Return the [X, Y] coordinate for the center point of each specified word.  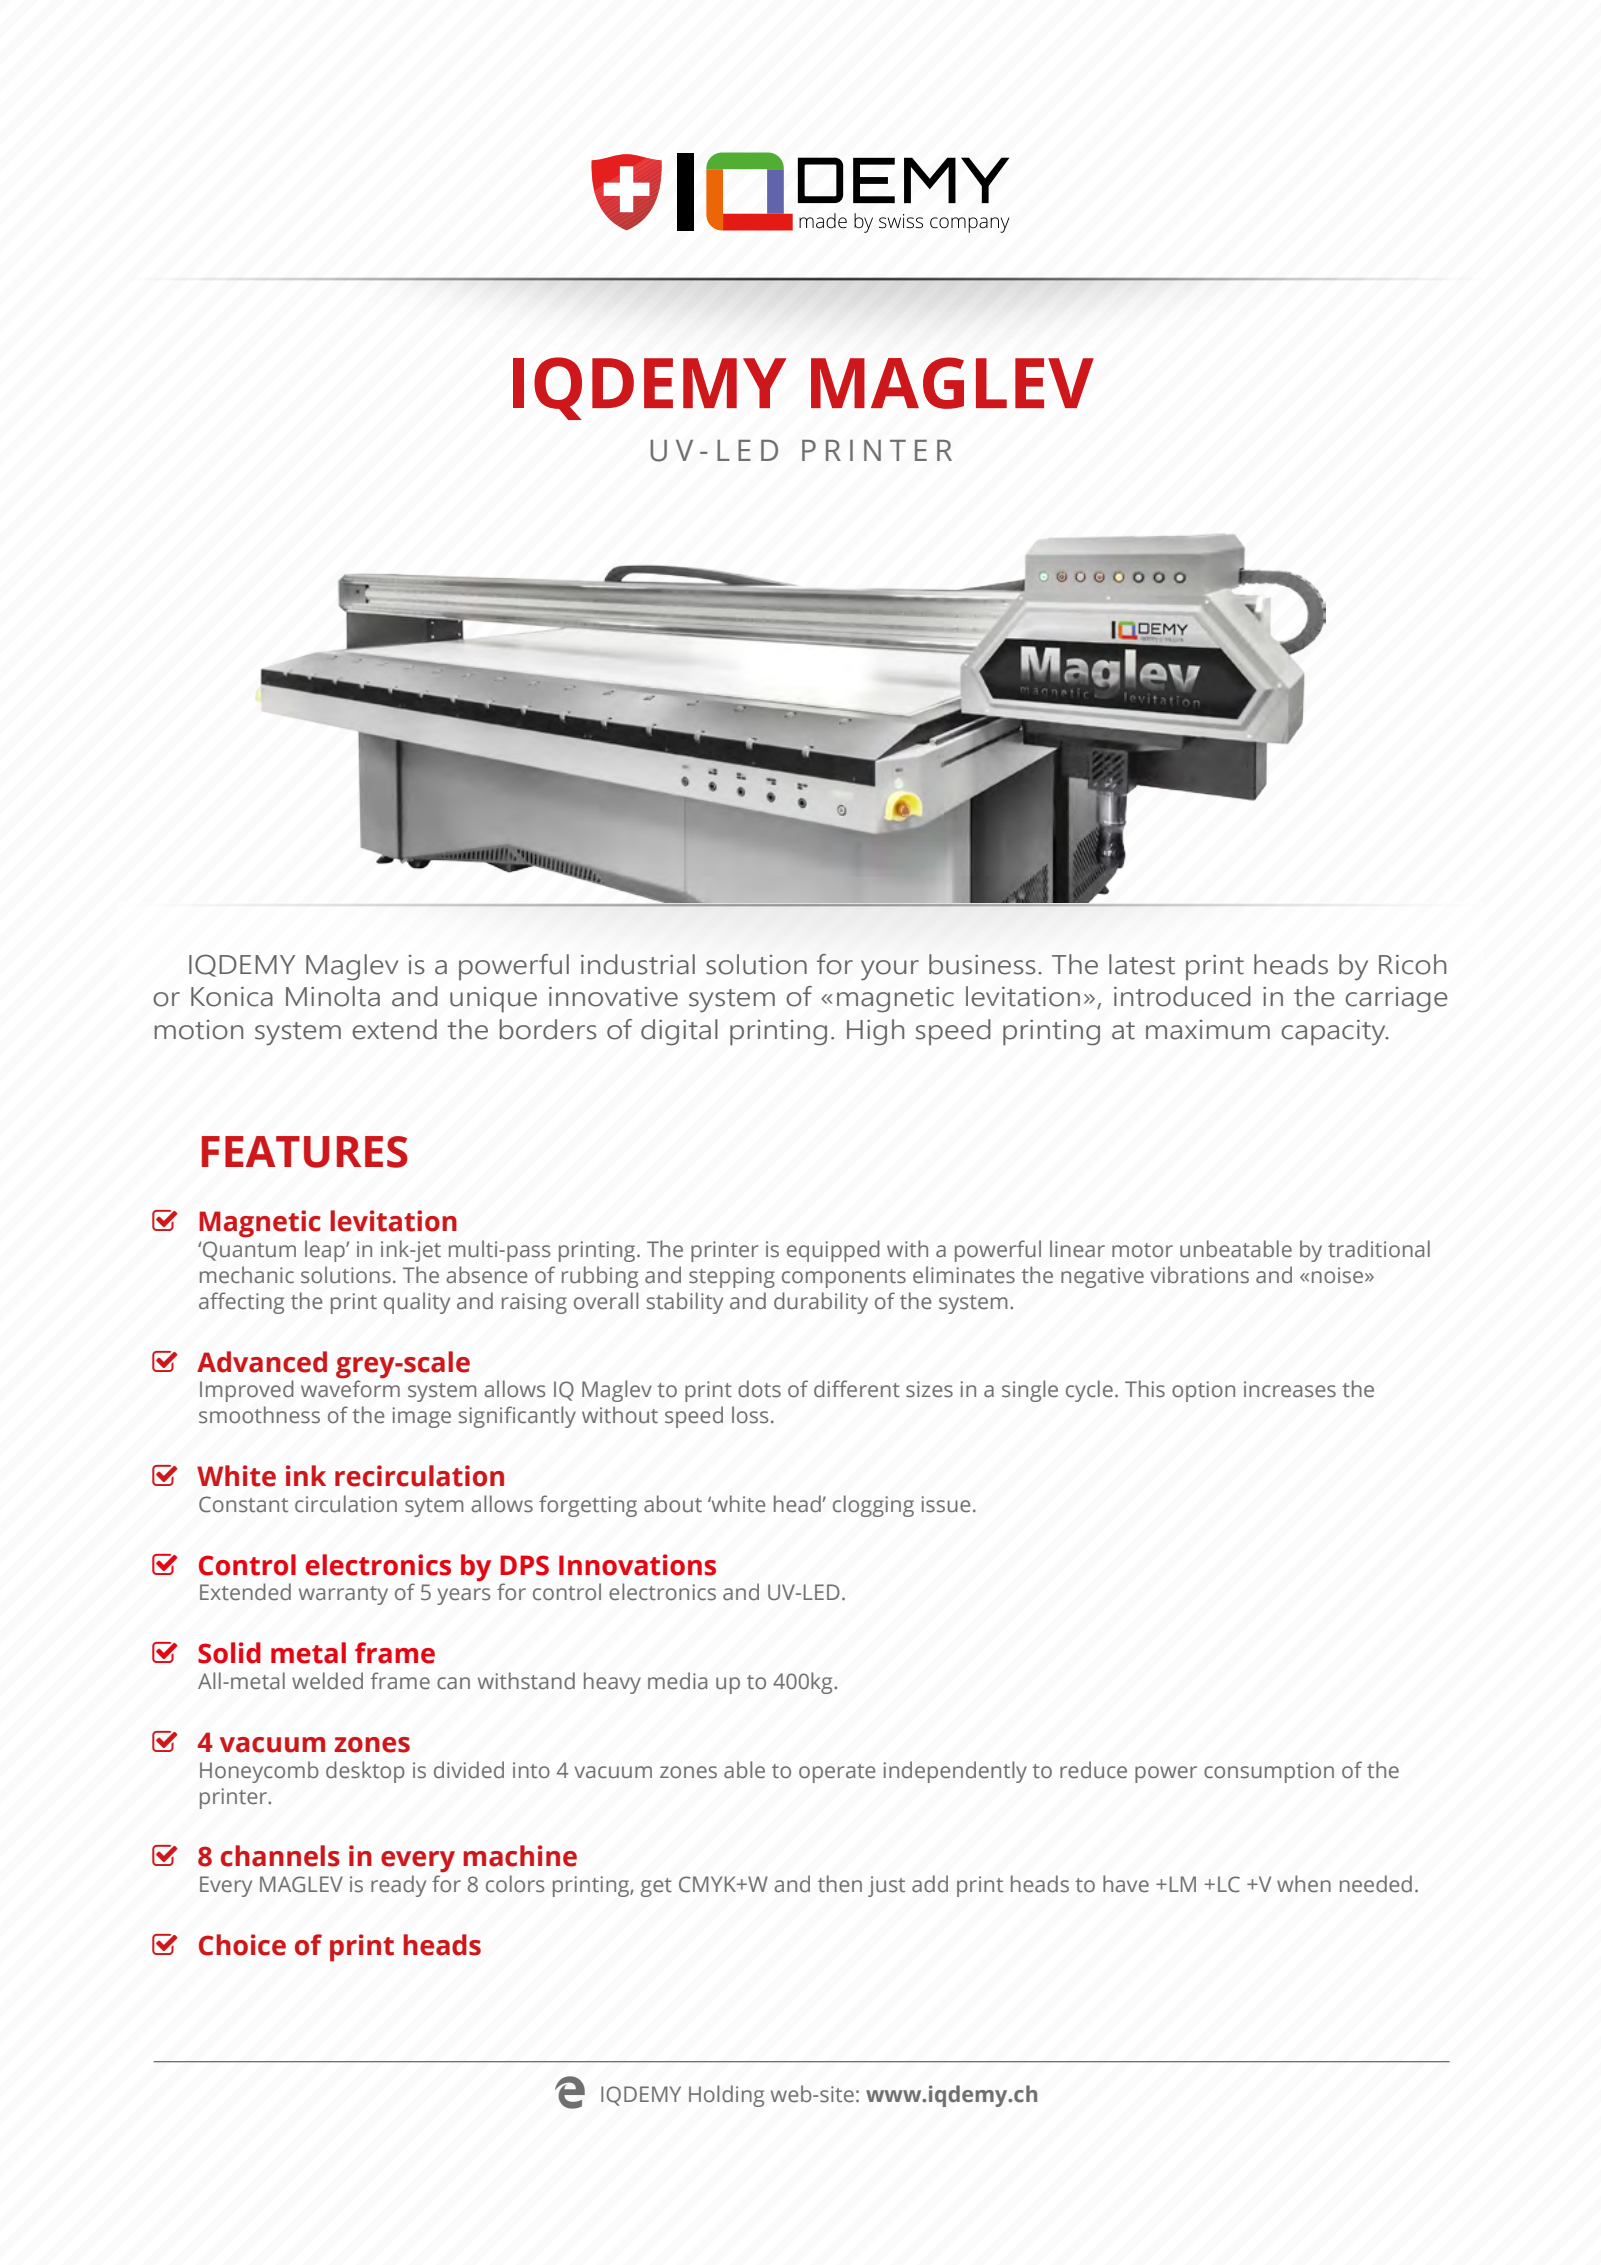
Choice [242, 1945]
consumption [1269, 1772]
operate [837, 1773]
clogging [873, 1506]
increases [1290, 1389]
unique [493, 1000]
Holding [726, 2096]
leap [326, 1251]
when [1304, 1884]
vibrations [1199, 1275]
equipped [833, 1251]
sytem [434, 1507]
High [875, 1032]
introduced [1182, 996]
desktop [365, 1772]
